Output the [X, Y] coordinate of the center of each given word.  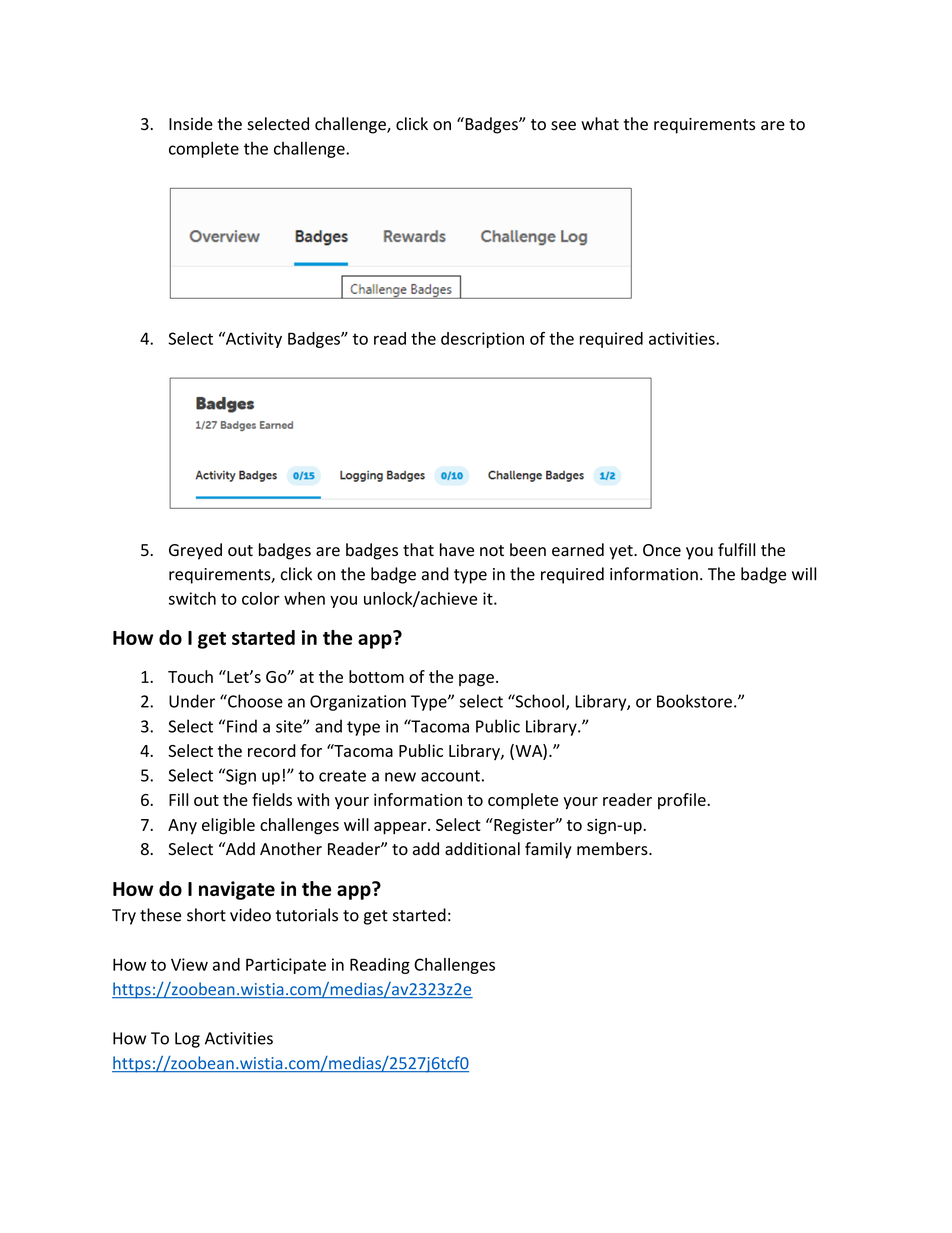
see [563, 126]
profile [683, 801]
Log [187, 1040]
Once [662, 550]
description [482, 340]
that [418, 550]
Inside [191, 124]
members [613, 849]
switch [192, 598]
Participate [286, 966]
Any [182, 827]
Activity [253, 340]
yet [622, 552]
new [400, 777]
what [600, 124]
